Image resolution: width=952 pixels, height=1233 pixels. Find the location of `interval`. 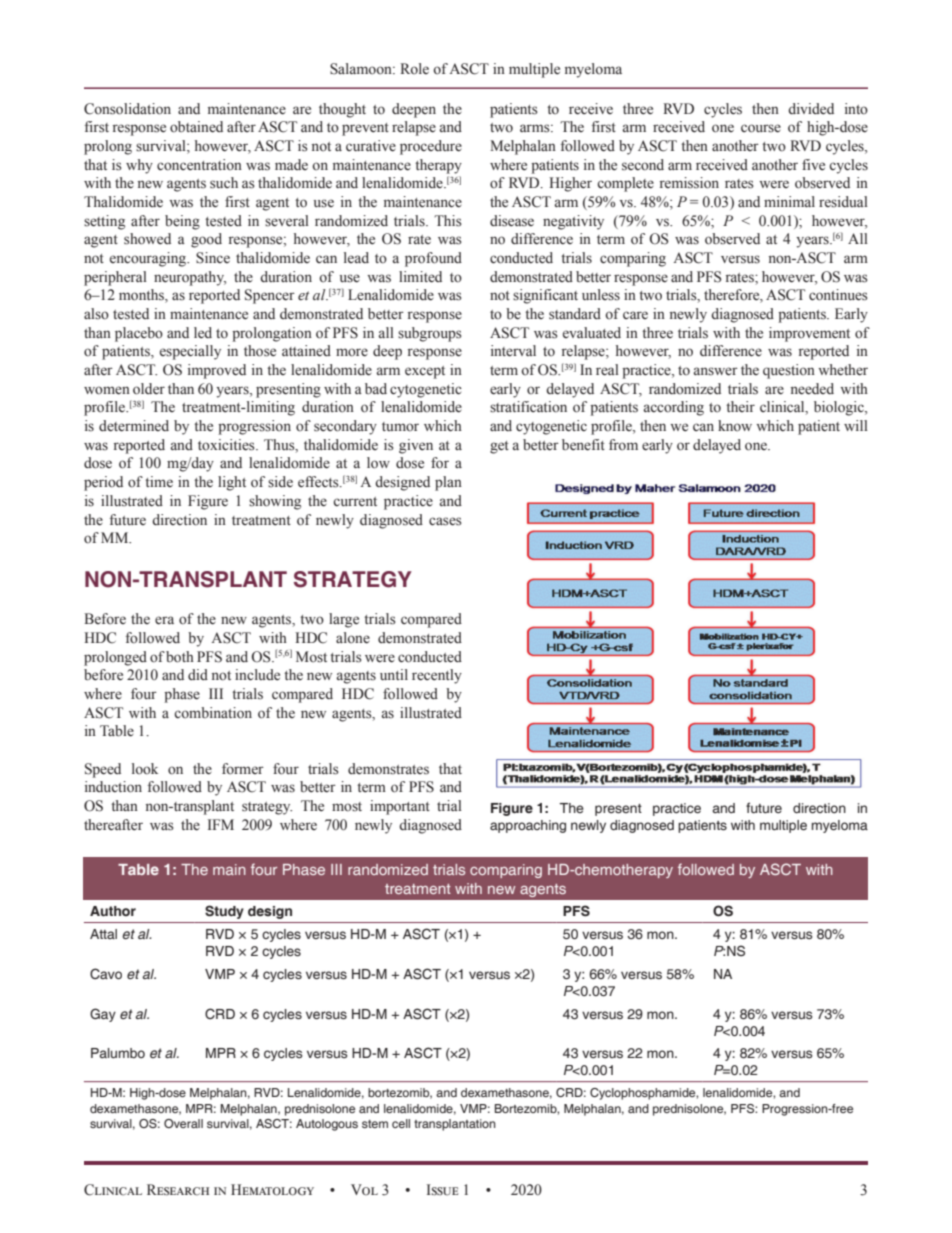

interval is located at coordinates (513, 351).
